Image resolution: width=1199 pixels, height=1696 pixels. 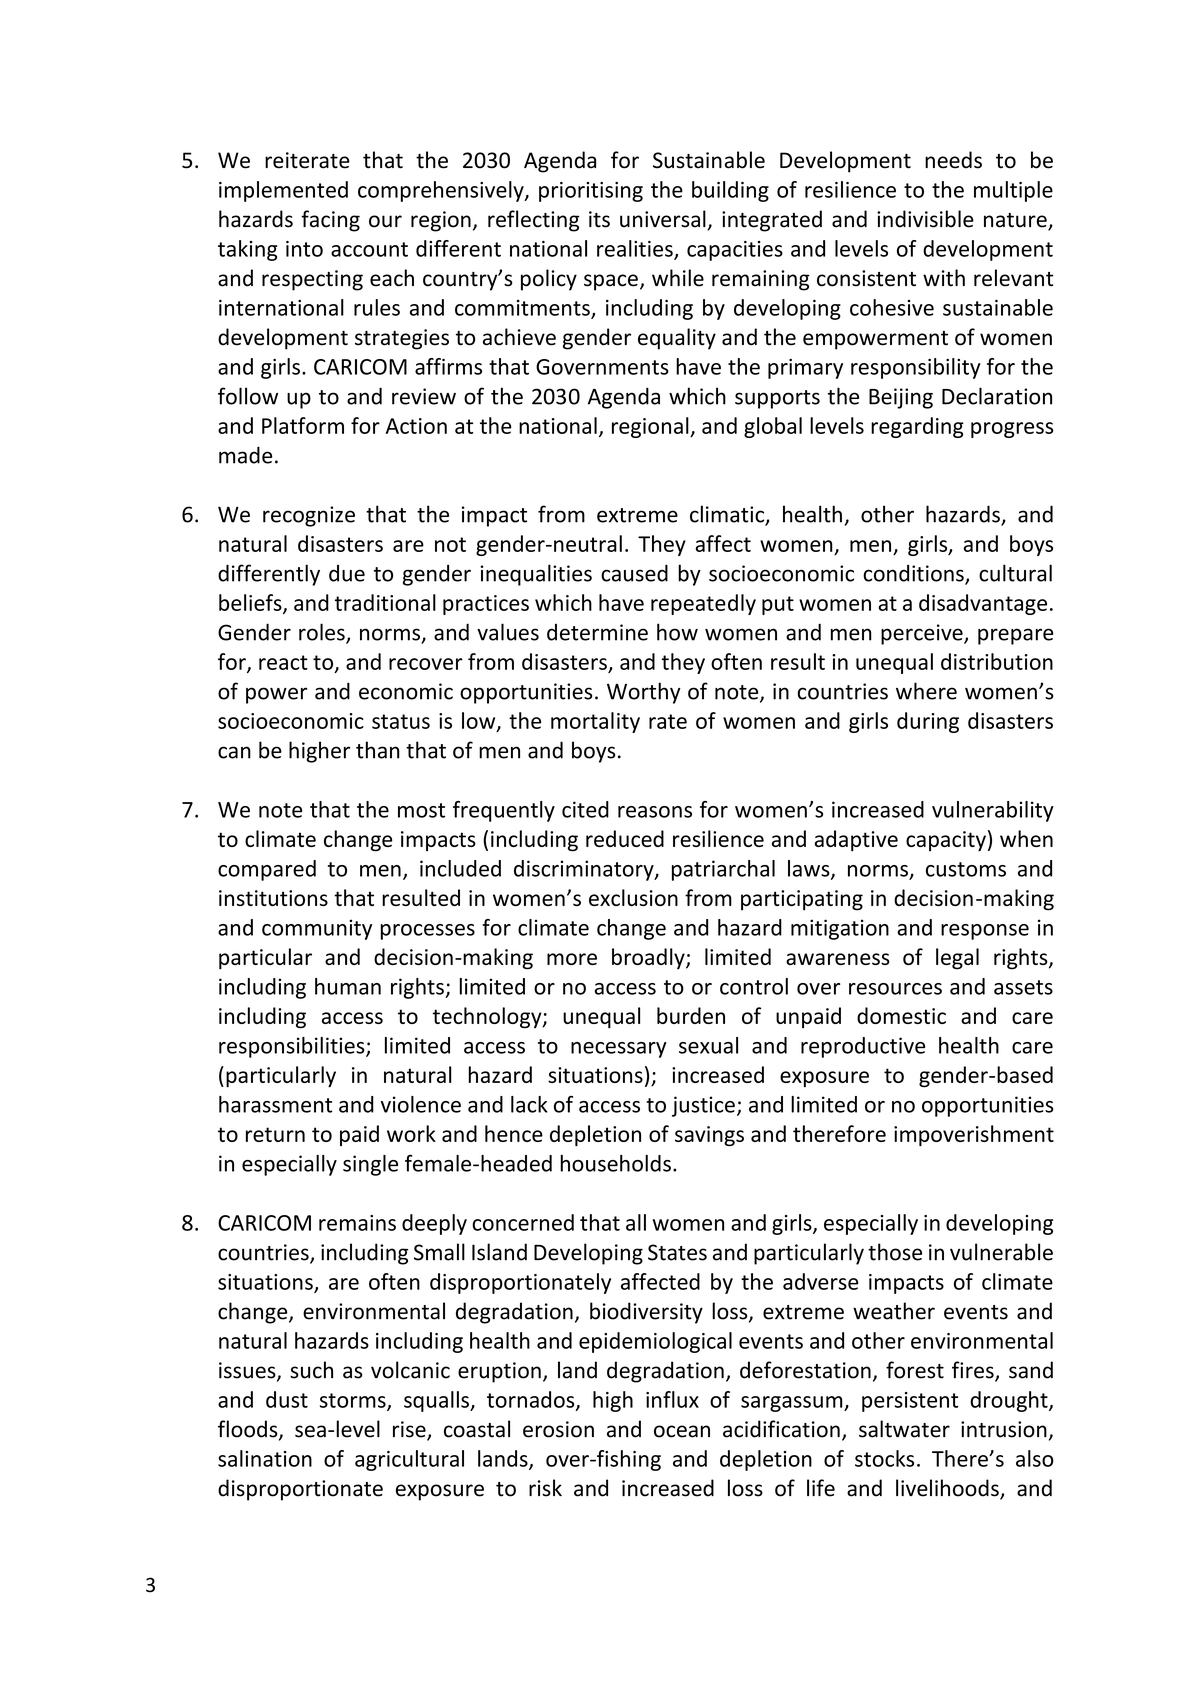 What do you see at coordinates (330, 221) in the screenshot?
I see `facing` at bounding box center [330, 221].
